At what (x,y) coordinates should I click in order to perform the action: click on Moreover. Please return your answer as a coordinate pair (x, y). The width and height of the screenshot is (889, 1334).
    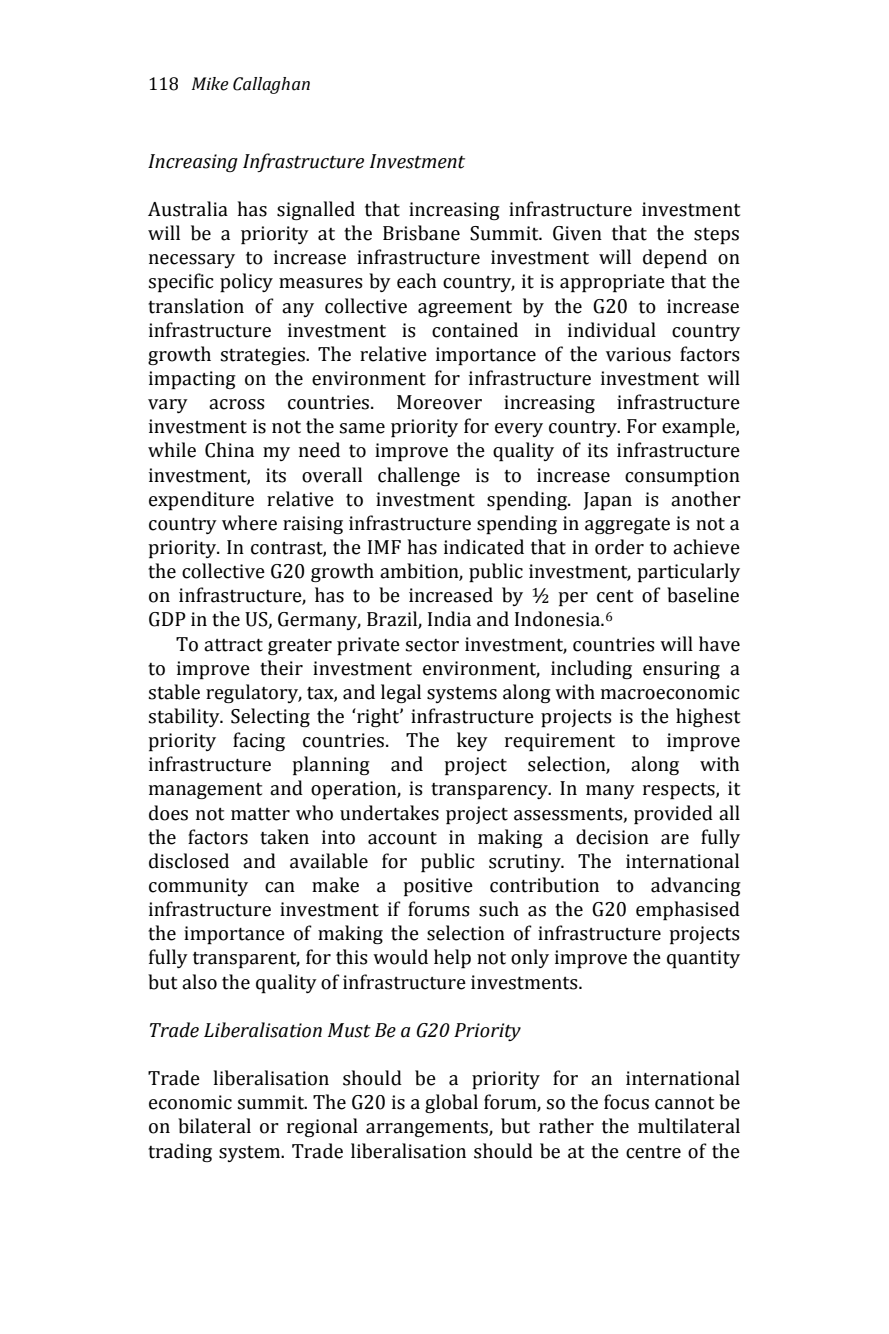
    Looking at the image, I should click on (439, 402).
